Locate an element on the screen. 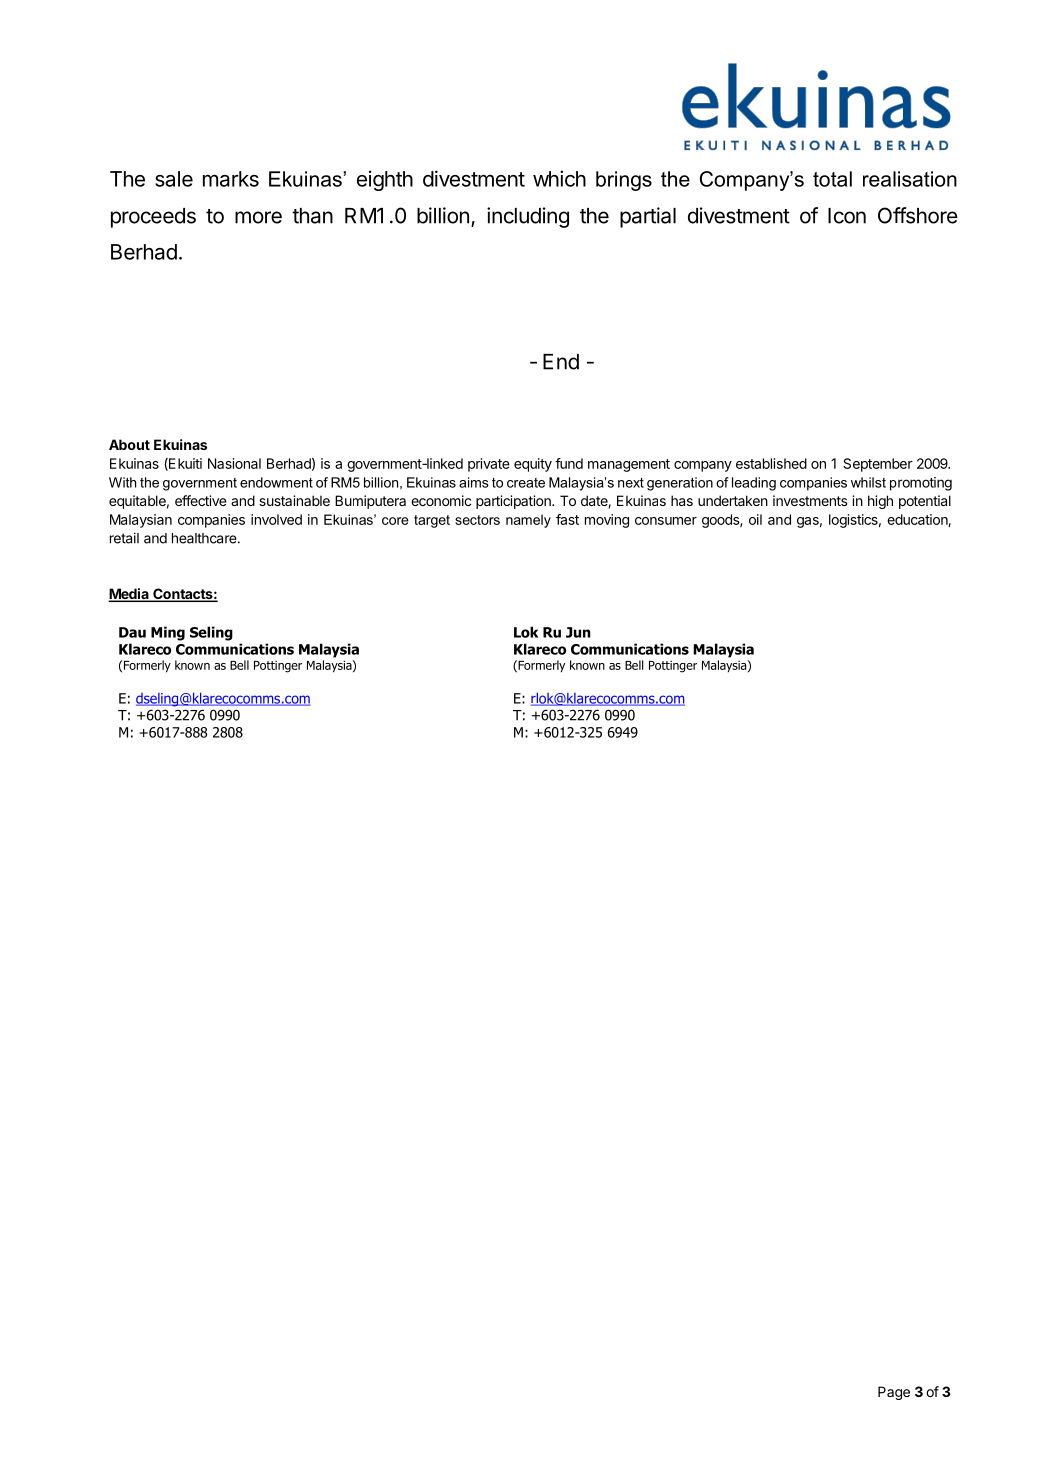 The width and height of the screenshot is (1049, 1484). Ming is located at coordinates (168, 633).
